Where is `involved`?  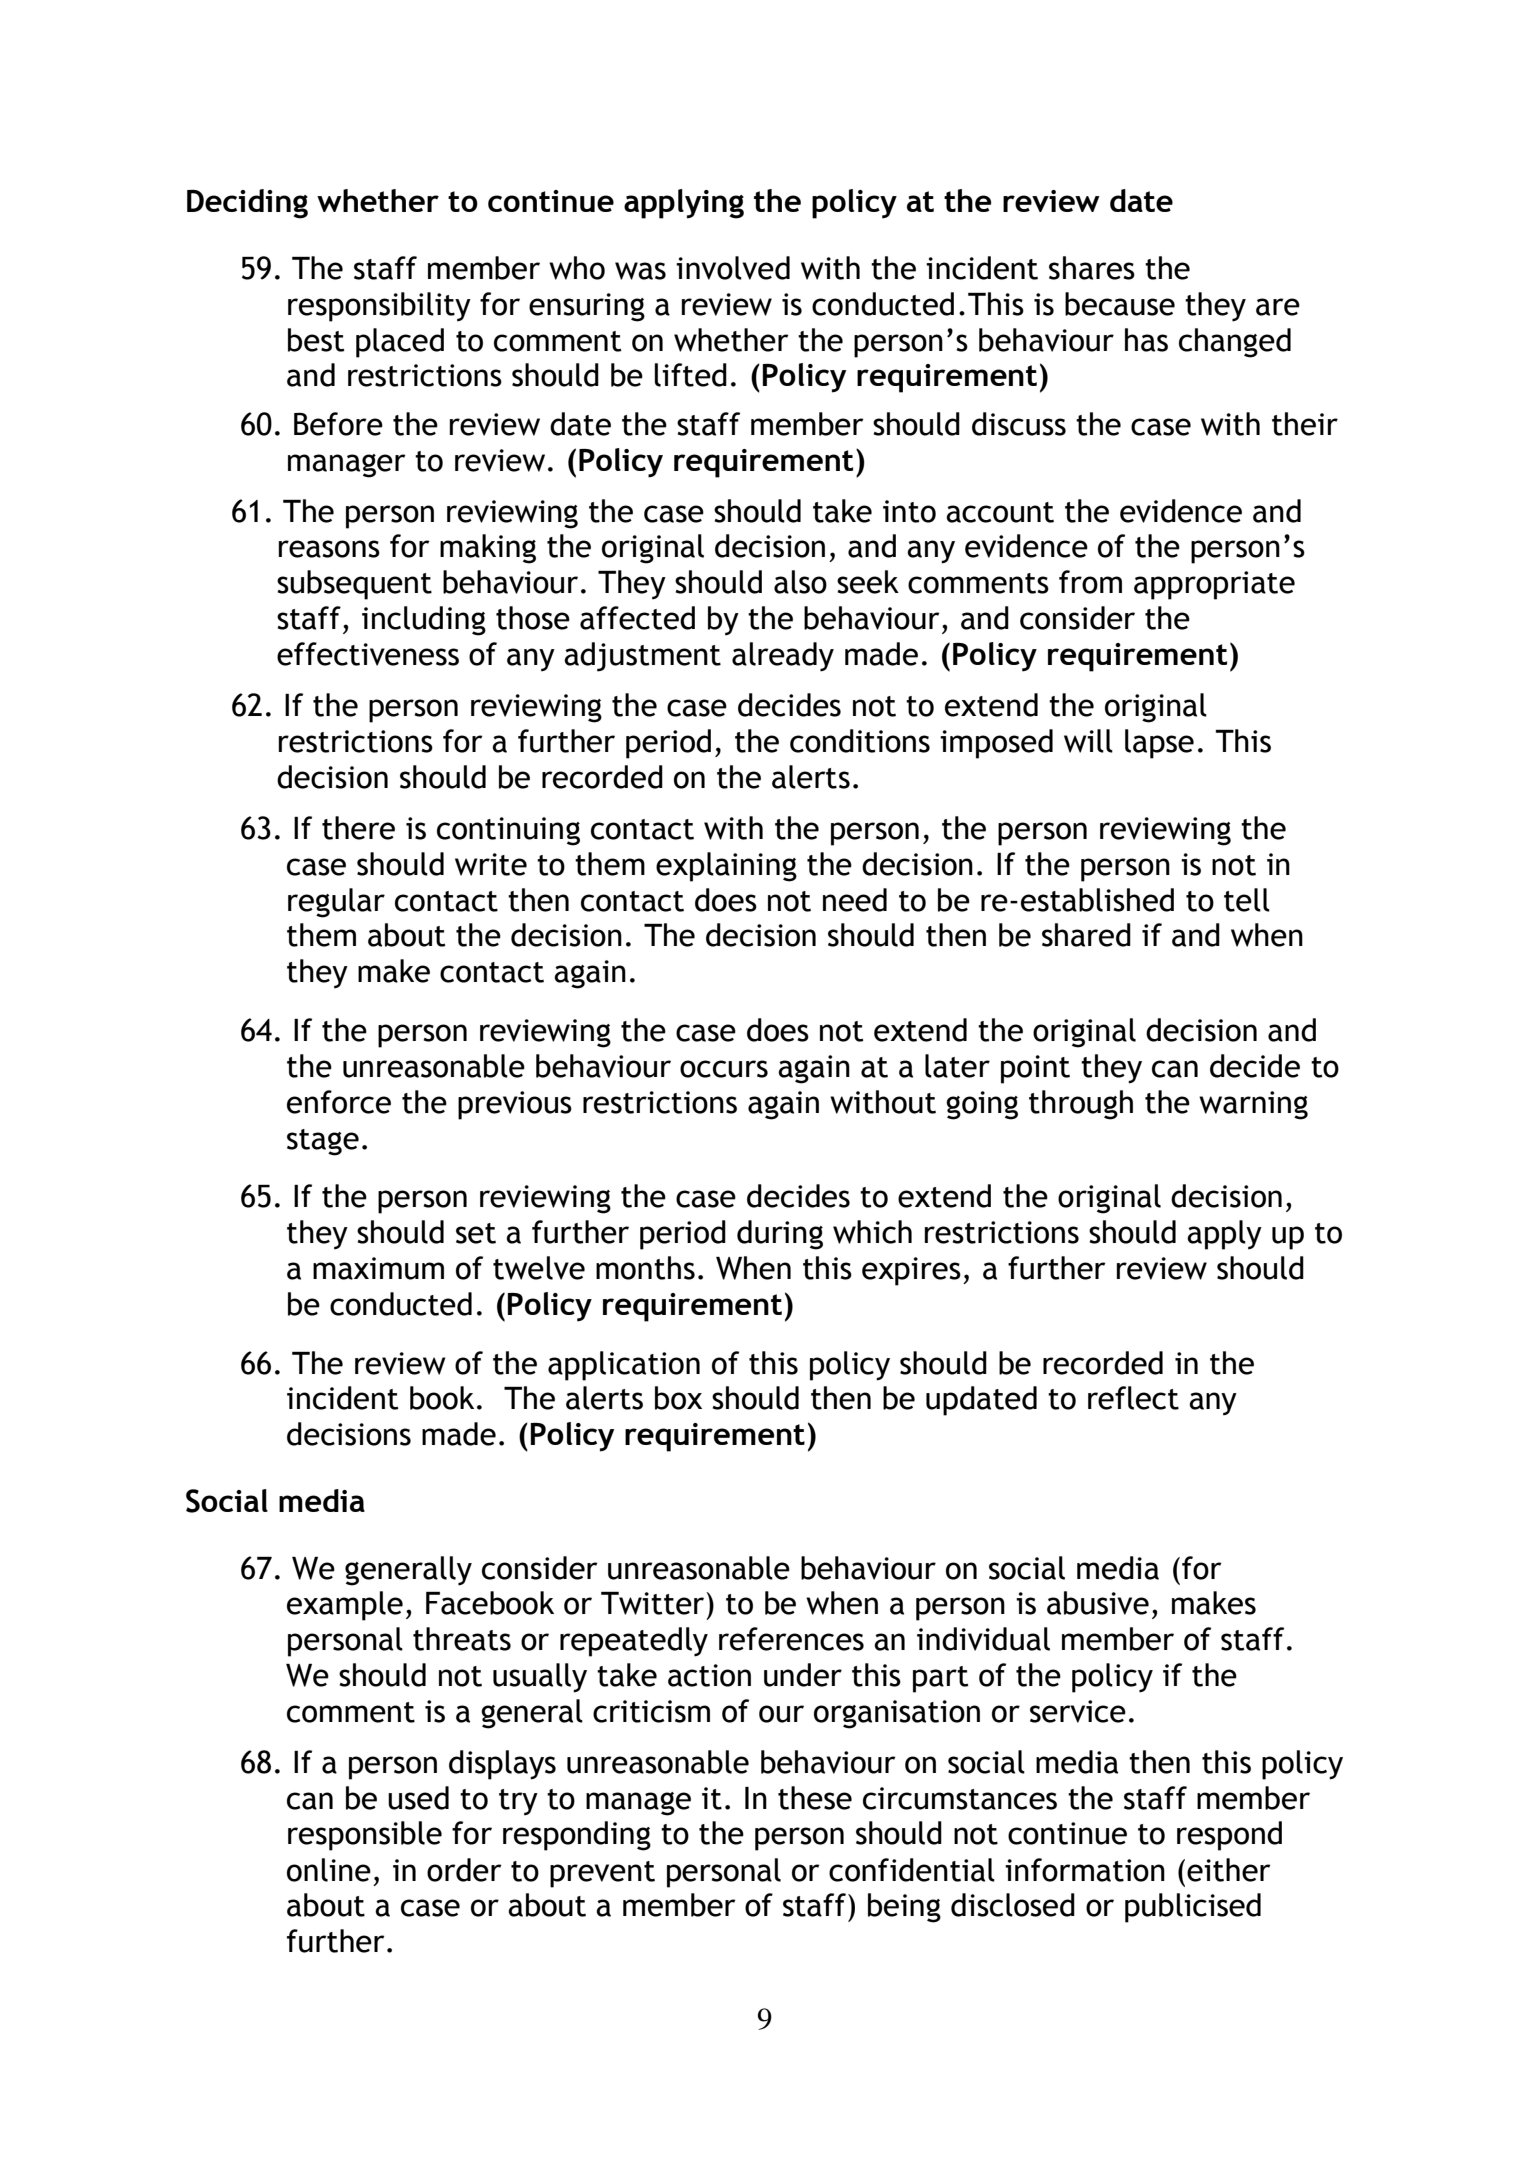
involved is located at coordinates (733, 268).
